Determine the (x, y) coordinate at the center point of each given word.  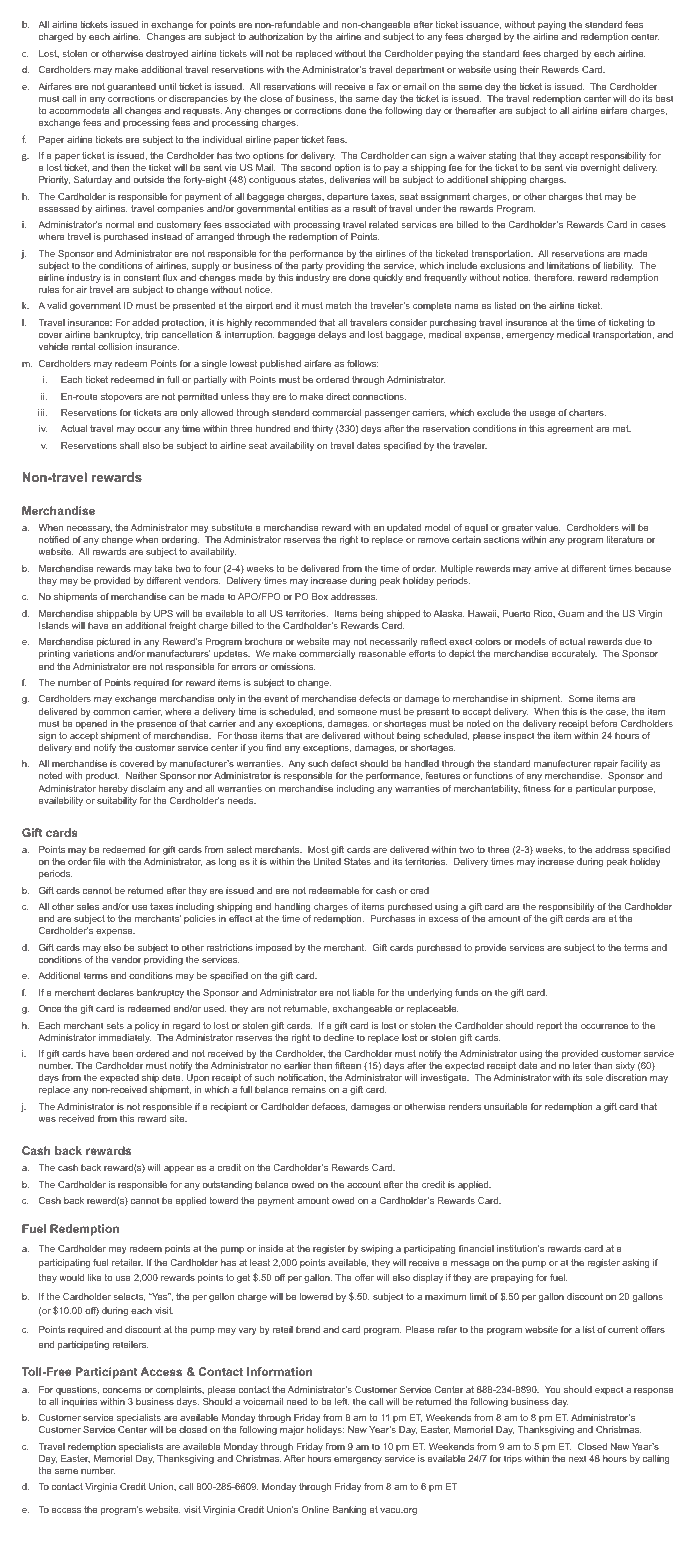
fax (382, 86)
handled (422, 763)
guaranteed (131, 87)
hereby (113, 789)
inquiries (79, 1402)
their (529, 69)
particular (596, 789)
